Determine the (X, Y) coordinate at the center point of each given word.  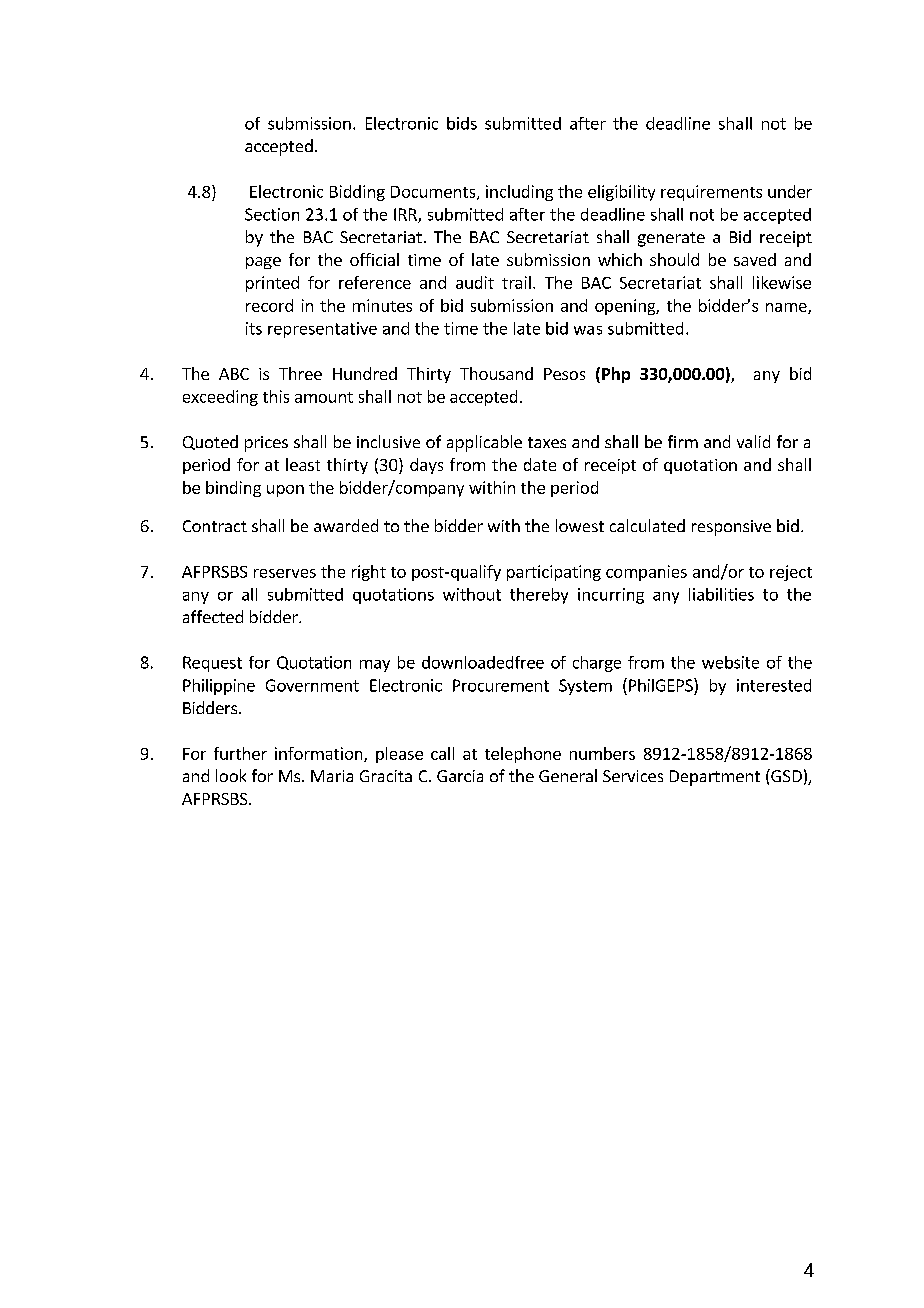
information (320, 754)
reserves (285, 573)
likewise (782, 282)
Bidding (357, 193)
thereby (539, 596)
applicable (484, 443)
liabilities (721, 594)
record (269, 305)
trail (516, 282)
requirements (711, 193)
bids (462, 123)
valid (753, 441)
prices (266, 444)
